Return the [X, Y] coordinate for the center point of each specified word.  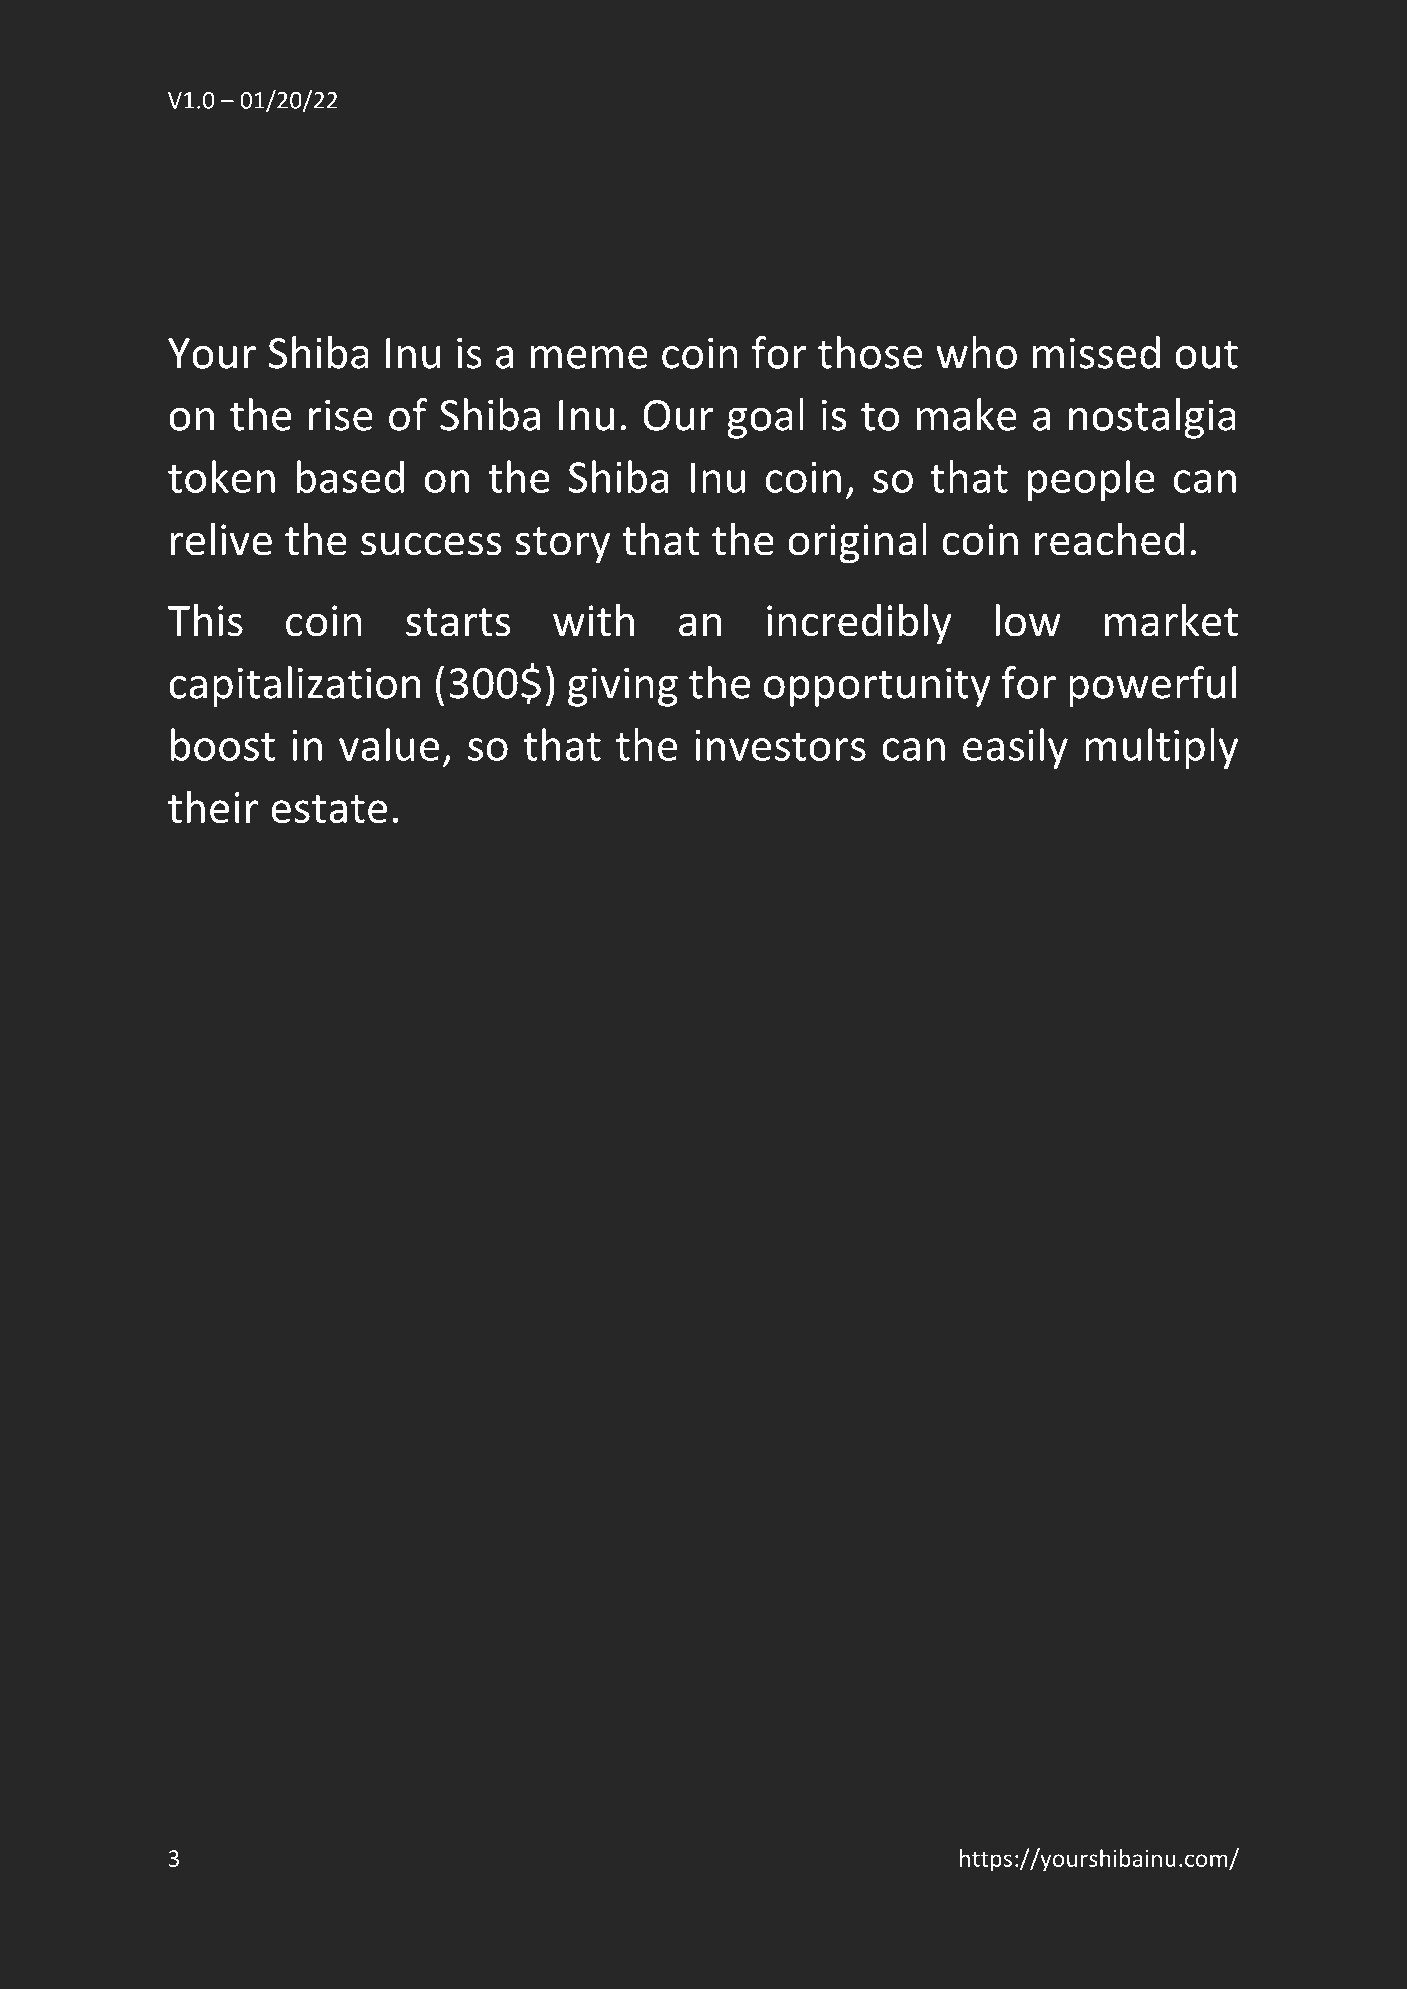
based [350, 476]
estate [329, 809]
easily [1015, 748]
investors [780, 745]
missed [1096, 352]
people [1091, 480]
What [232, 202]
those [870, 352]
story [562, 545]
